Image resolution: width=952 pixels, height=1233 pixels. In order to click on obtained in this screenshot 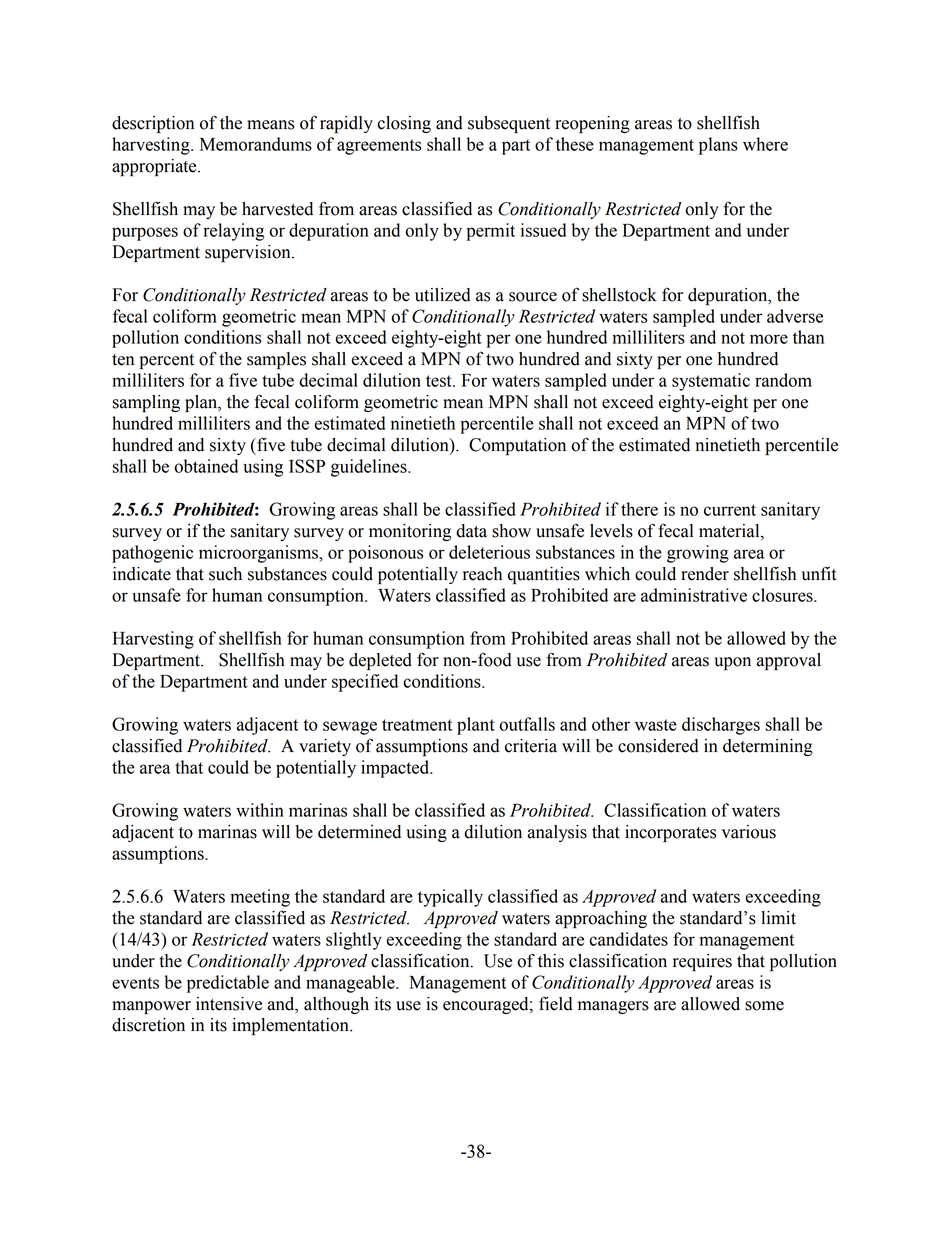, I will do `click(206, 466)`.
